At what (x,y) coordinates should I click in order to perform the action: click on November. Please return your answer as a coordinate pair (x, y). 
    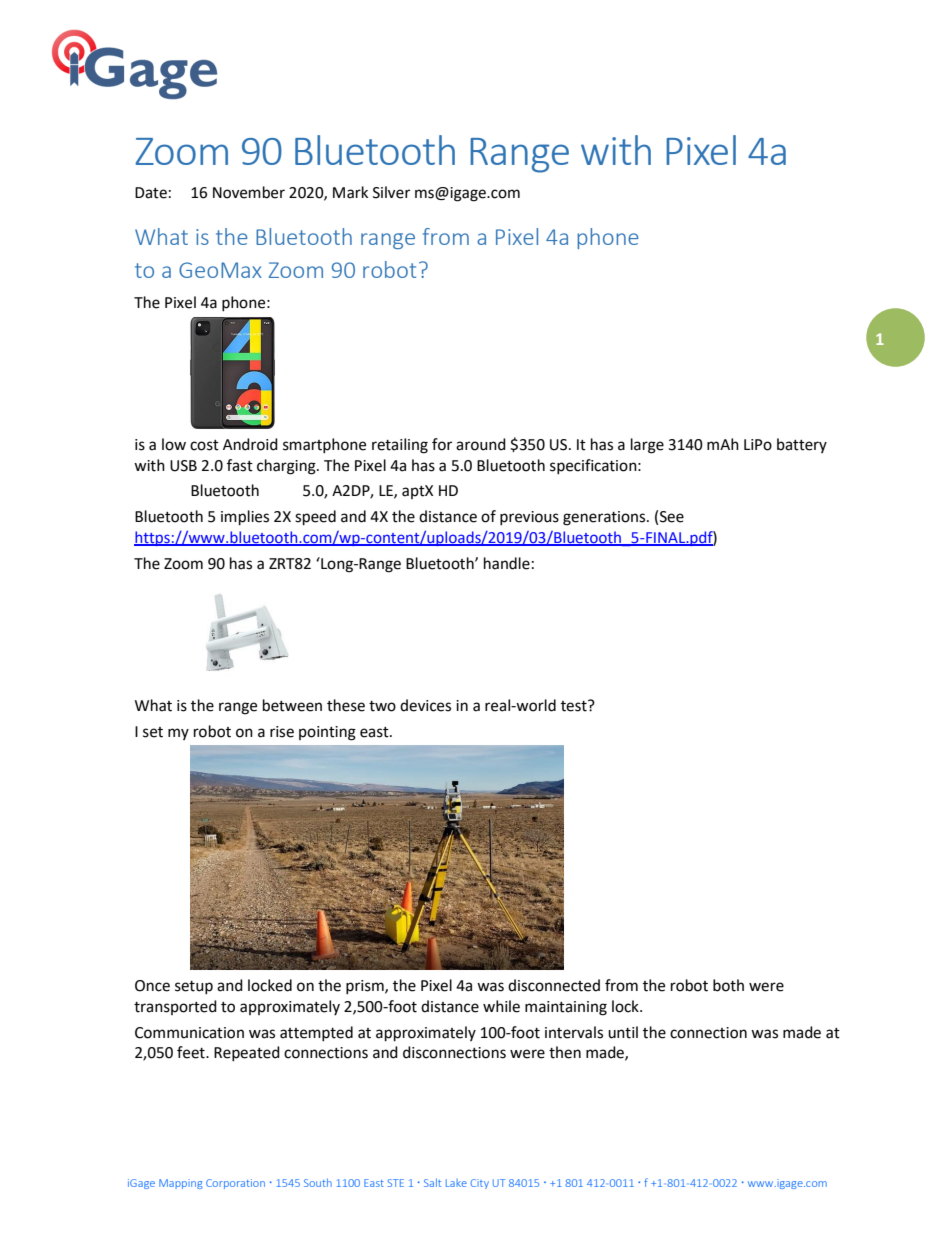
    Looking at the image, I should click on (249, 192).
